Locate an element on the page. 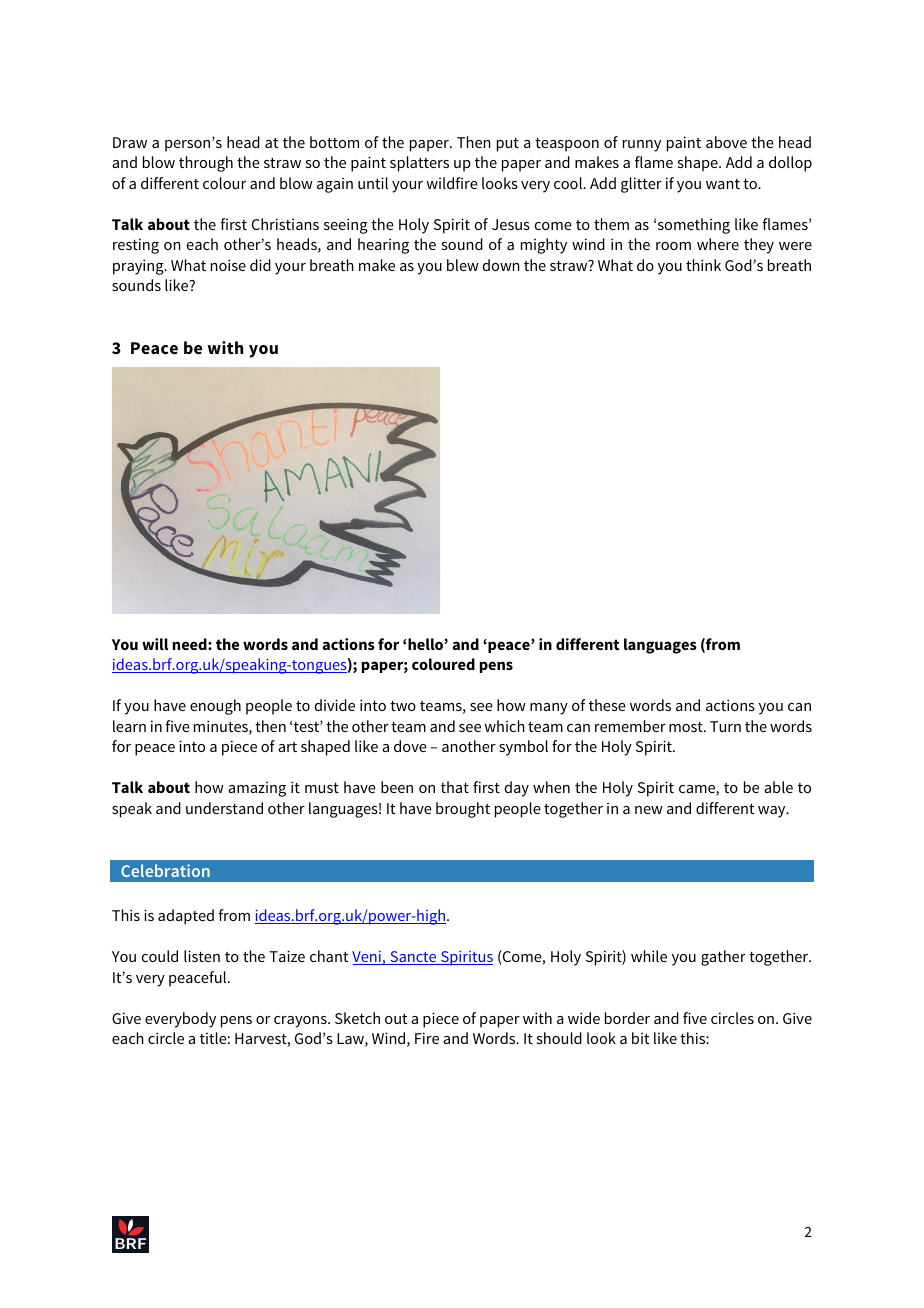  listen is located at coordinates (202, 956).
